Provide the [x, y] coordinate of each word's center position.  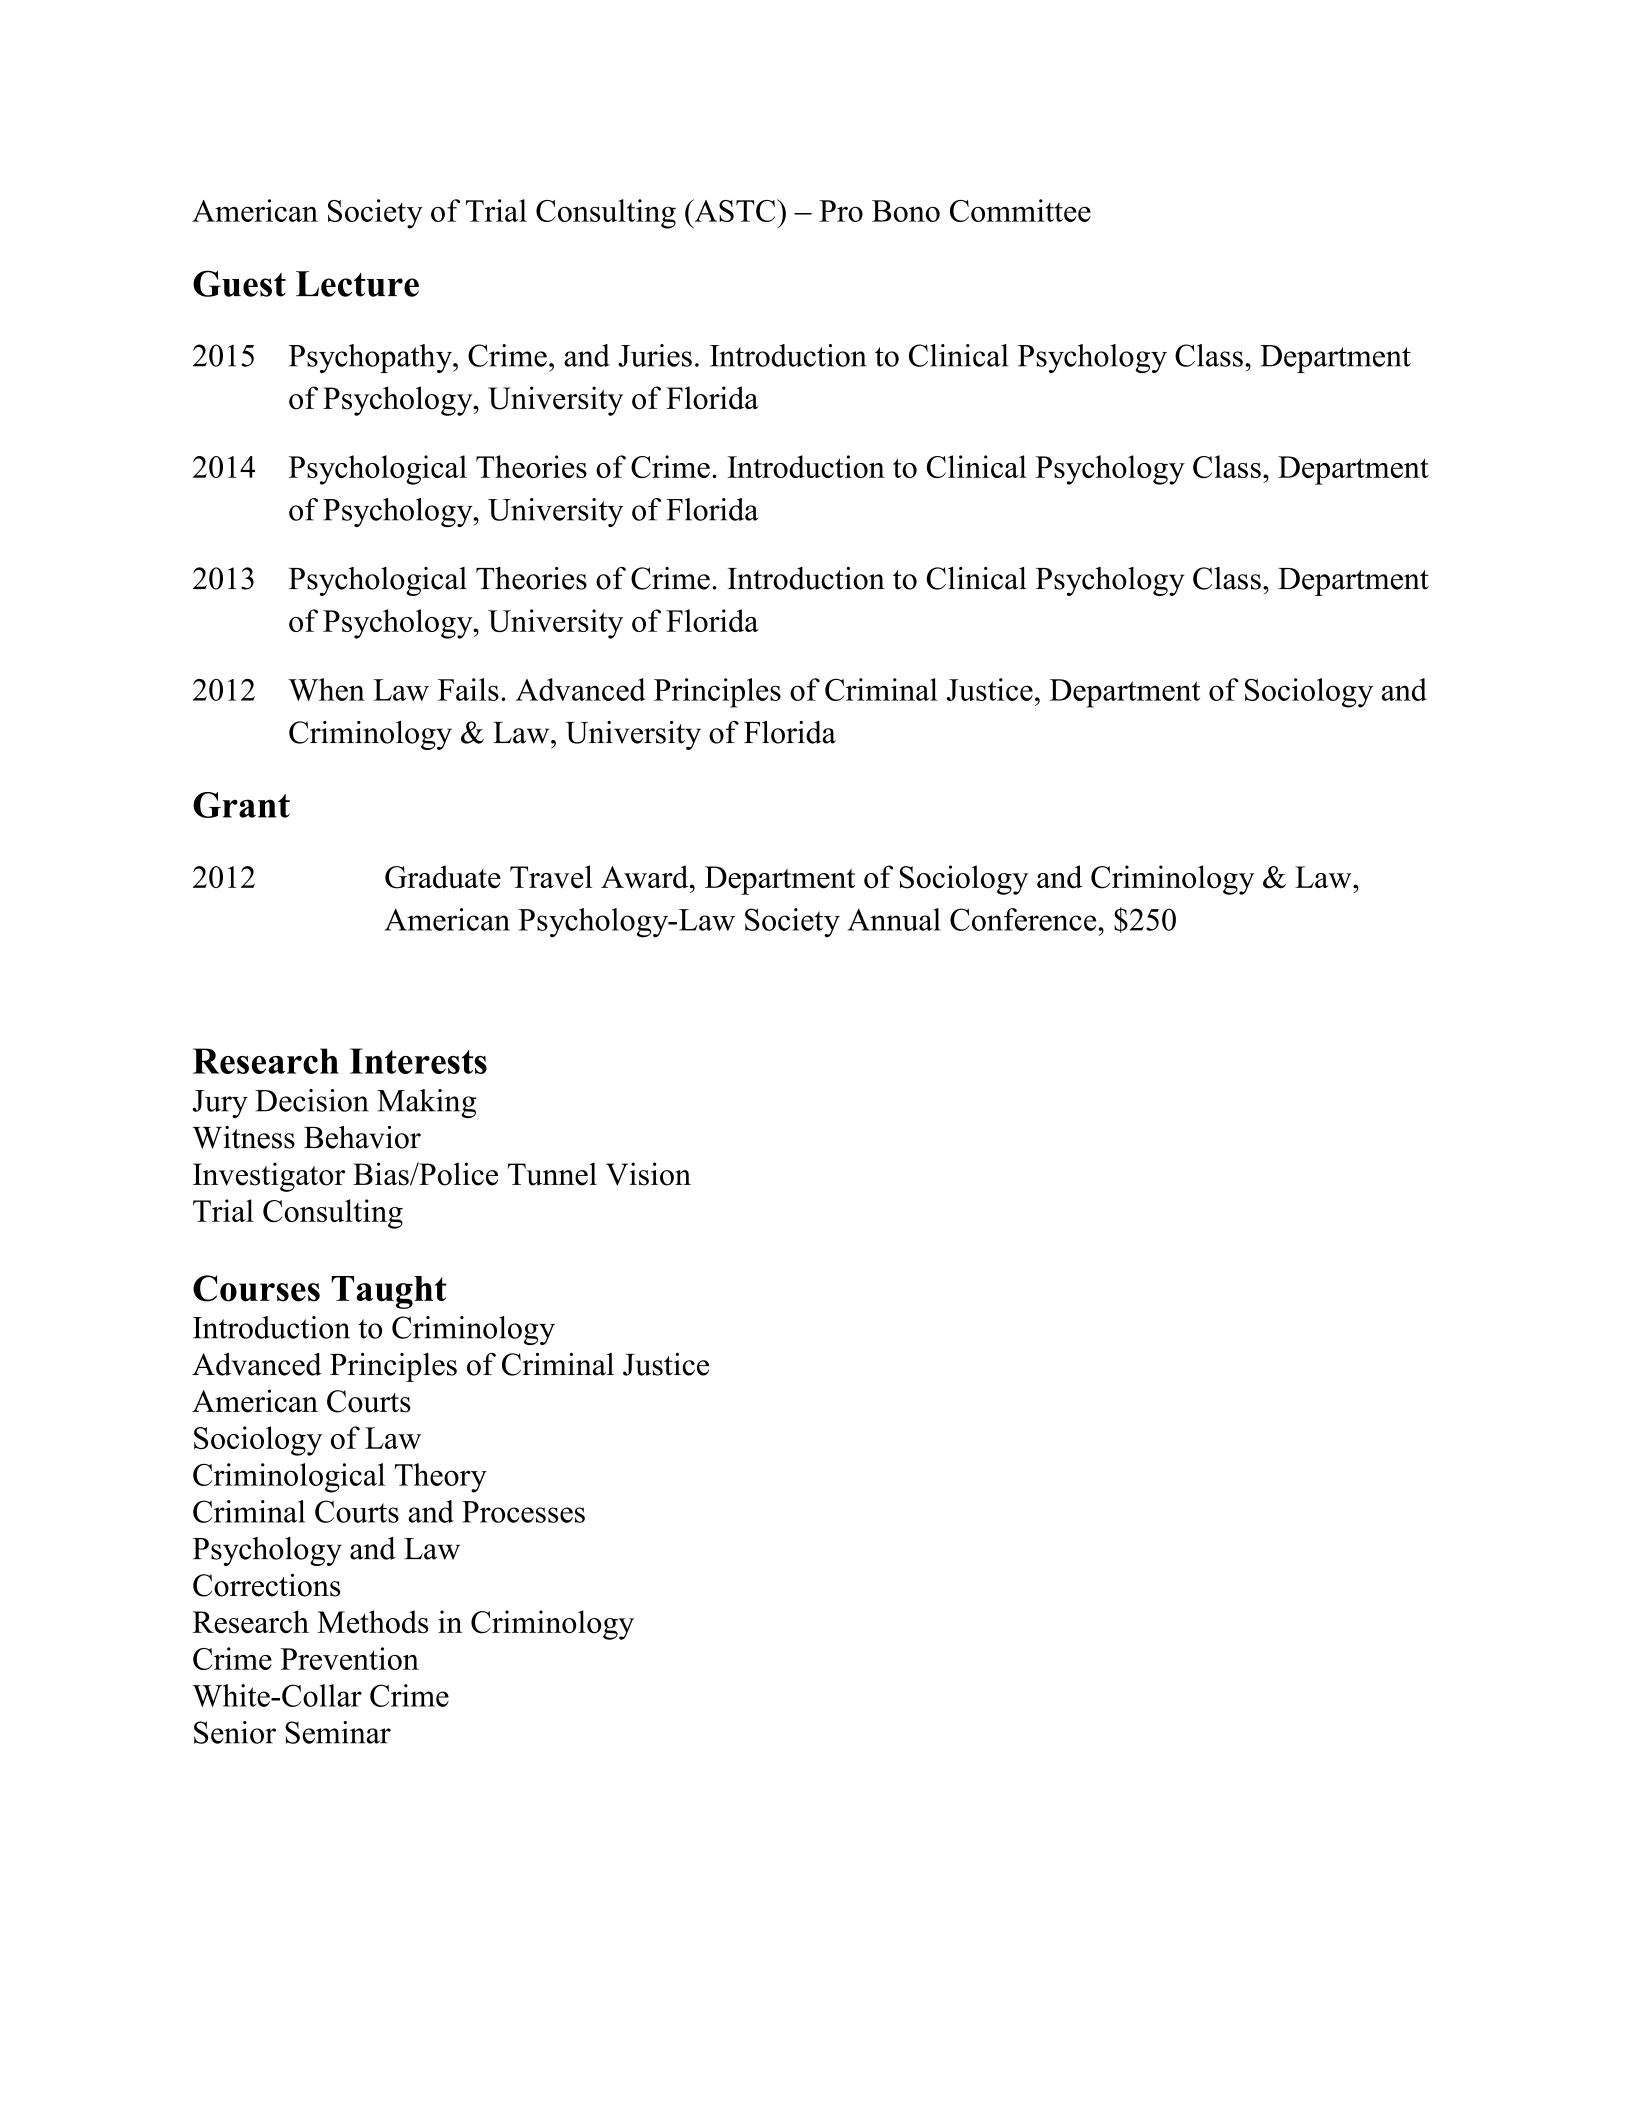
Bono [906, 211]
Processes [523, 1512]
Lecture [357, 284]
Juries [655, 355]
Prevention [350, 1658]
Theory [441, 1478]
